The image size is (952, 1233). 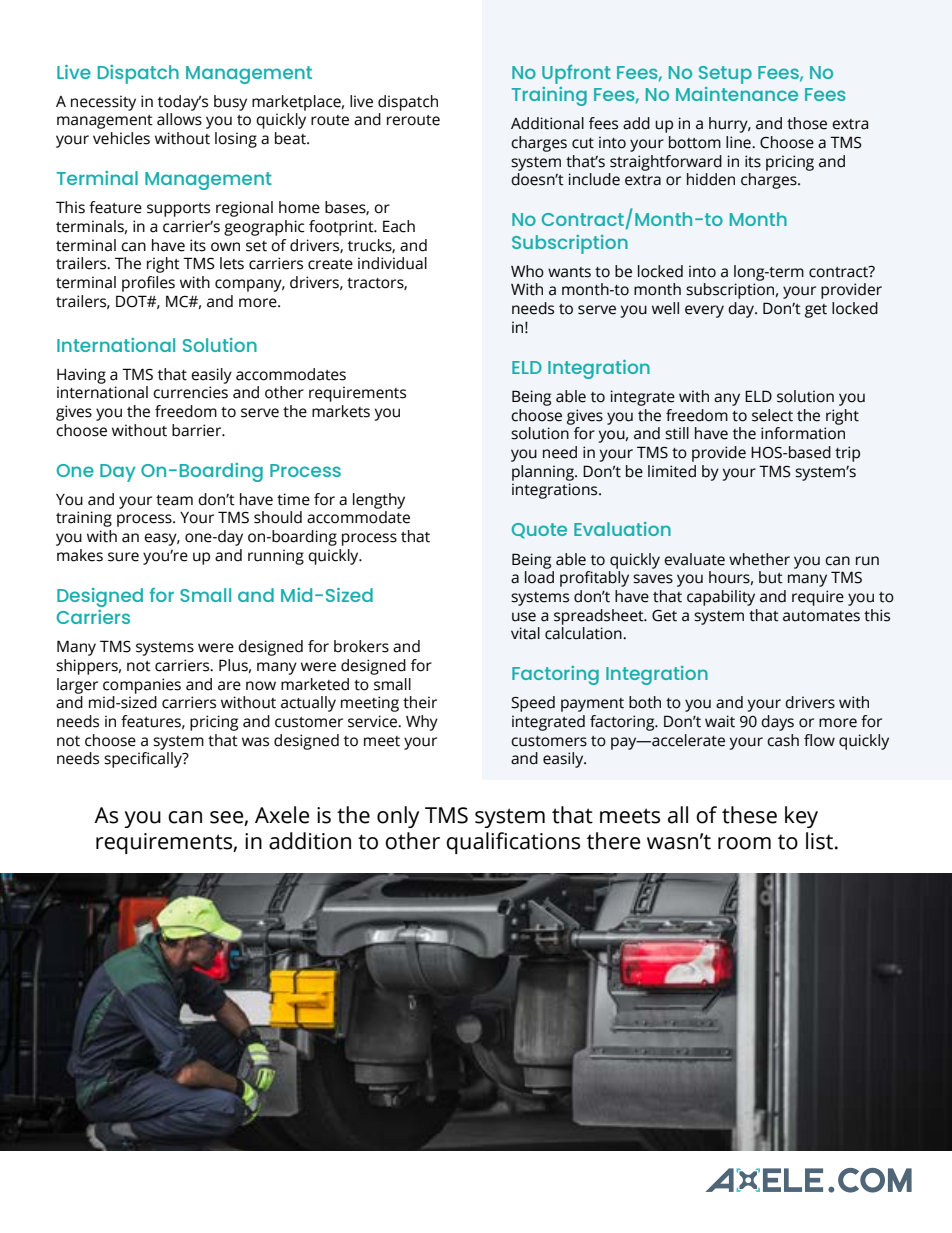 What do you see at coordinates (398, 817) in the document?
I see `only` at bounding box center [398, 817].
